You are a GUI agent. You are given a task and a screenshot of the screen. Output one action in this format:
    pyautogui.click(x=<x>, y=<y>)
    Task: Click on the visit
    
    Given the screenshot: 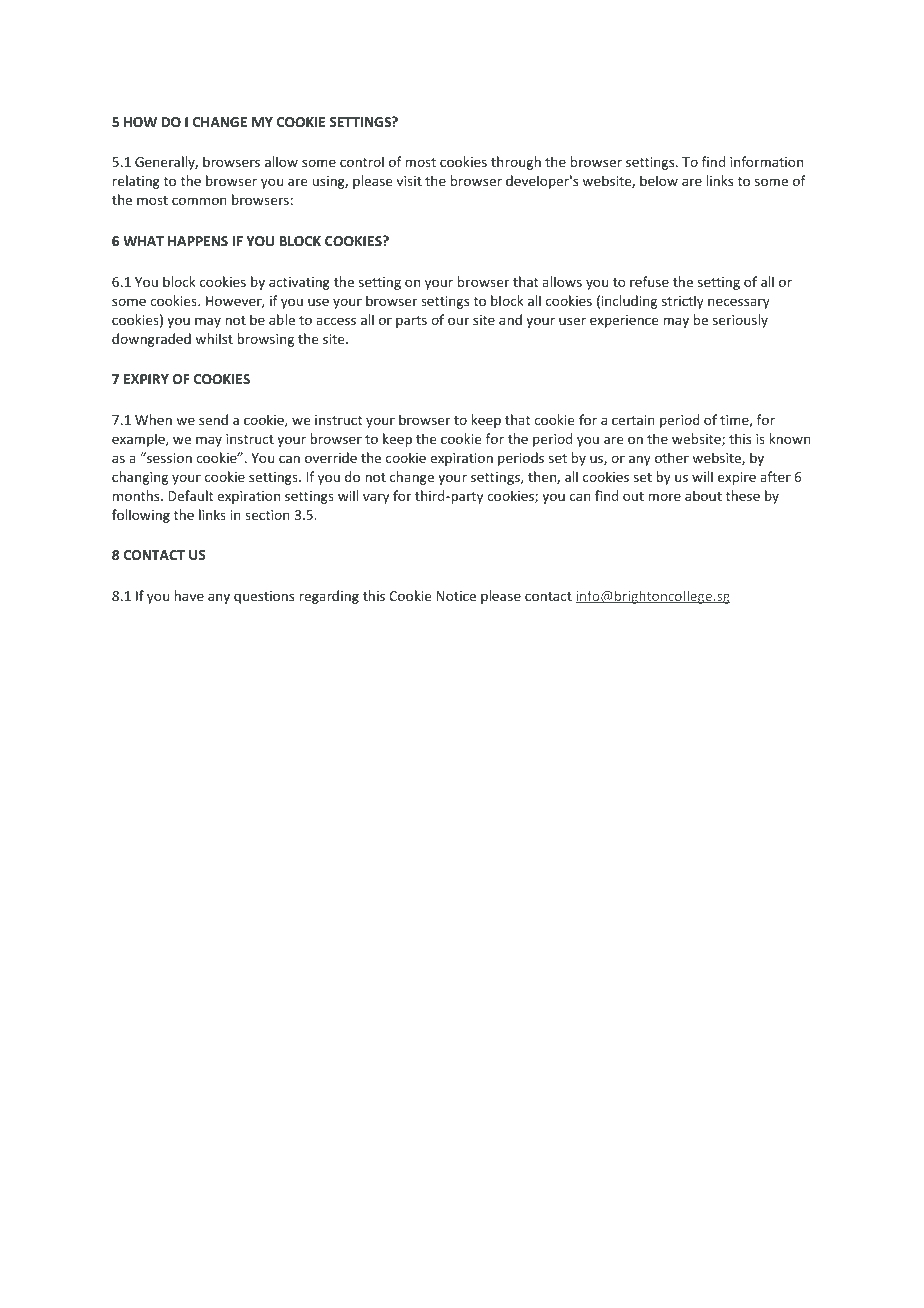 What is the action you would take?
    pyautogui.click(x=409, y=181)
